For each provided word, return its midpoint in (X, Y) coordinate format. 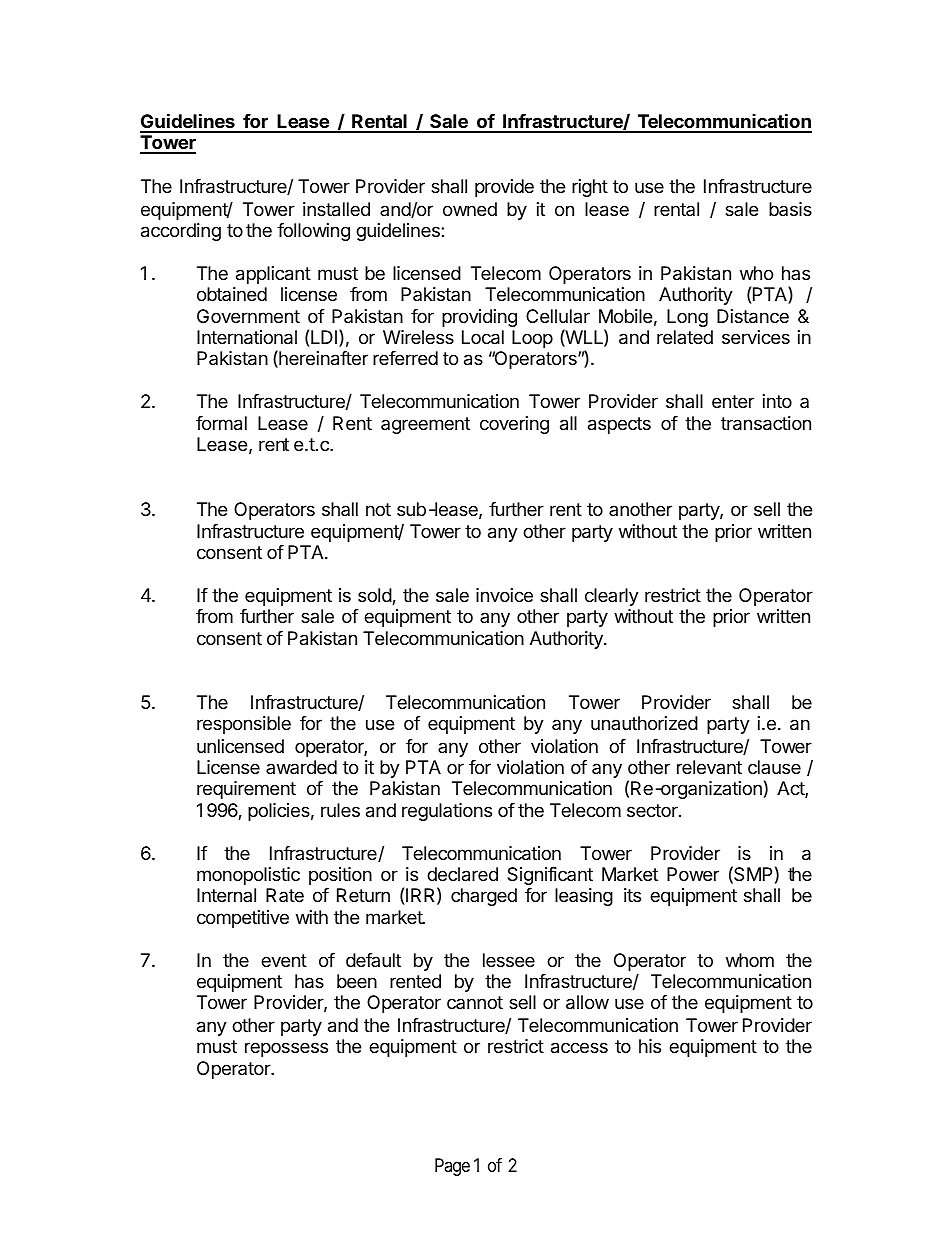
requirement (246, 790)
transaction (766, 423)
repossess (286, 1049)
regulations (447, 812)
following (313, 232)
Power (693, 874)
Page (452, 1167)
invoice (504, 595)
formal (221, 423)
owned (470, 209)
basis (790, 209)
